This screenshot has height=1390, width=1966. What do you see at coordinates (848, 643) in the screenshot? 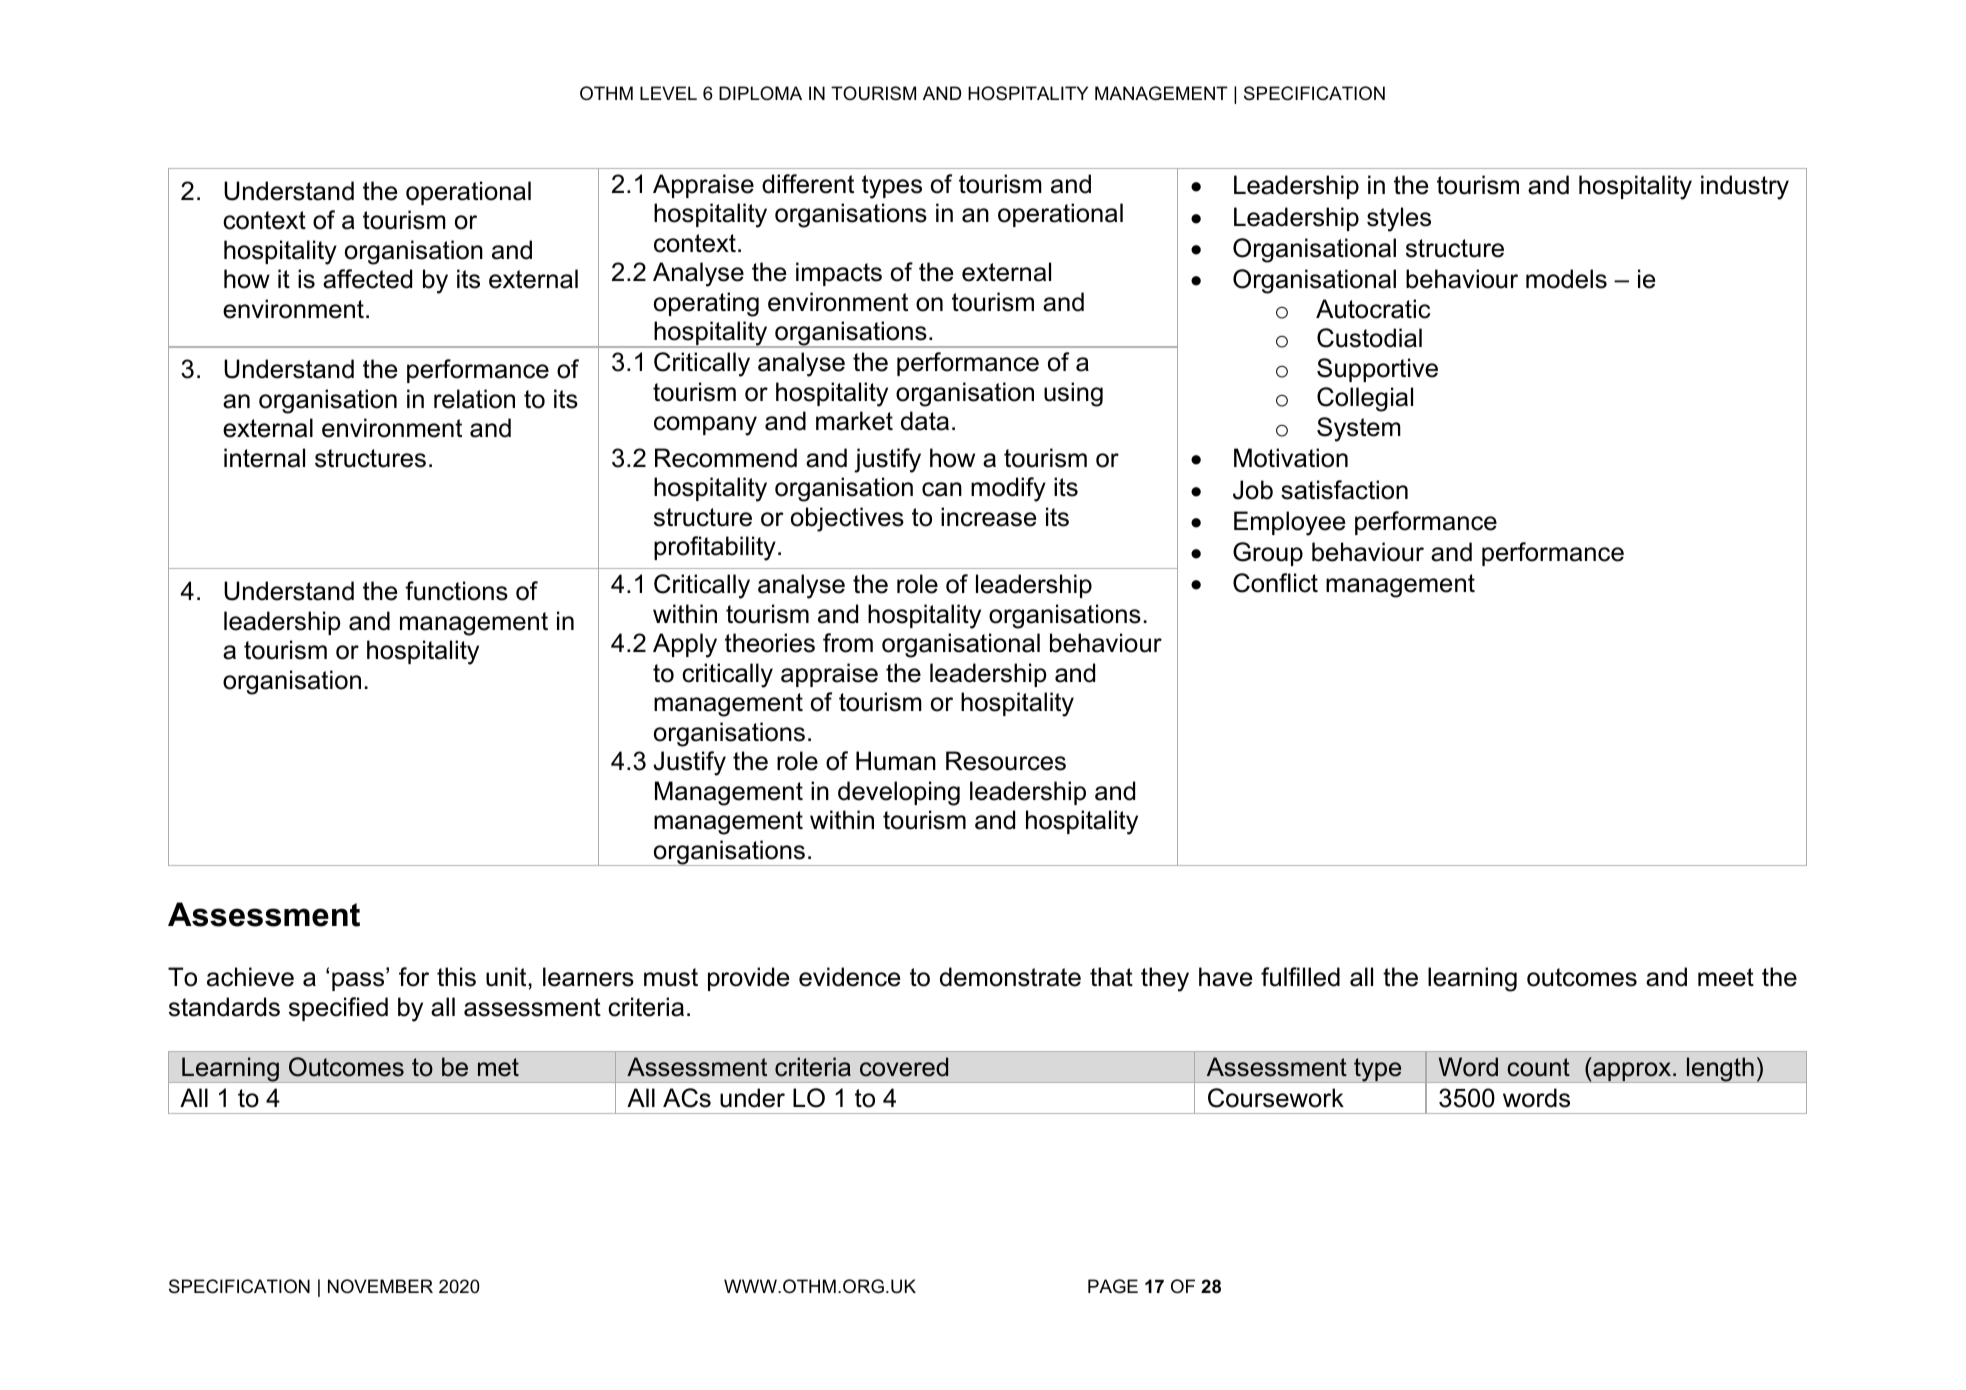
I see `from` at bounding box center [848, 643].
